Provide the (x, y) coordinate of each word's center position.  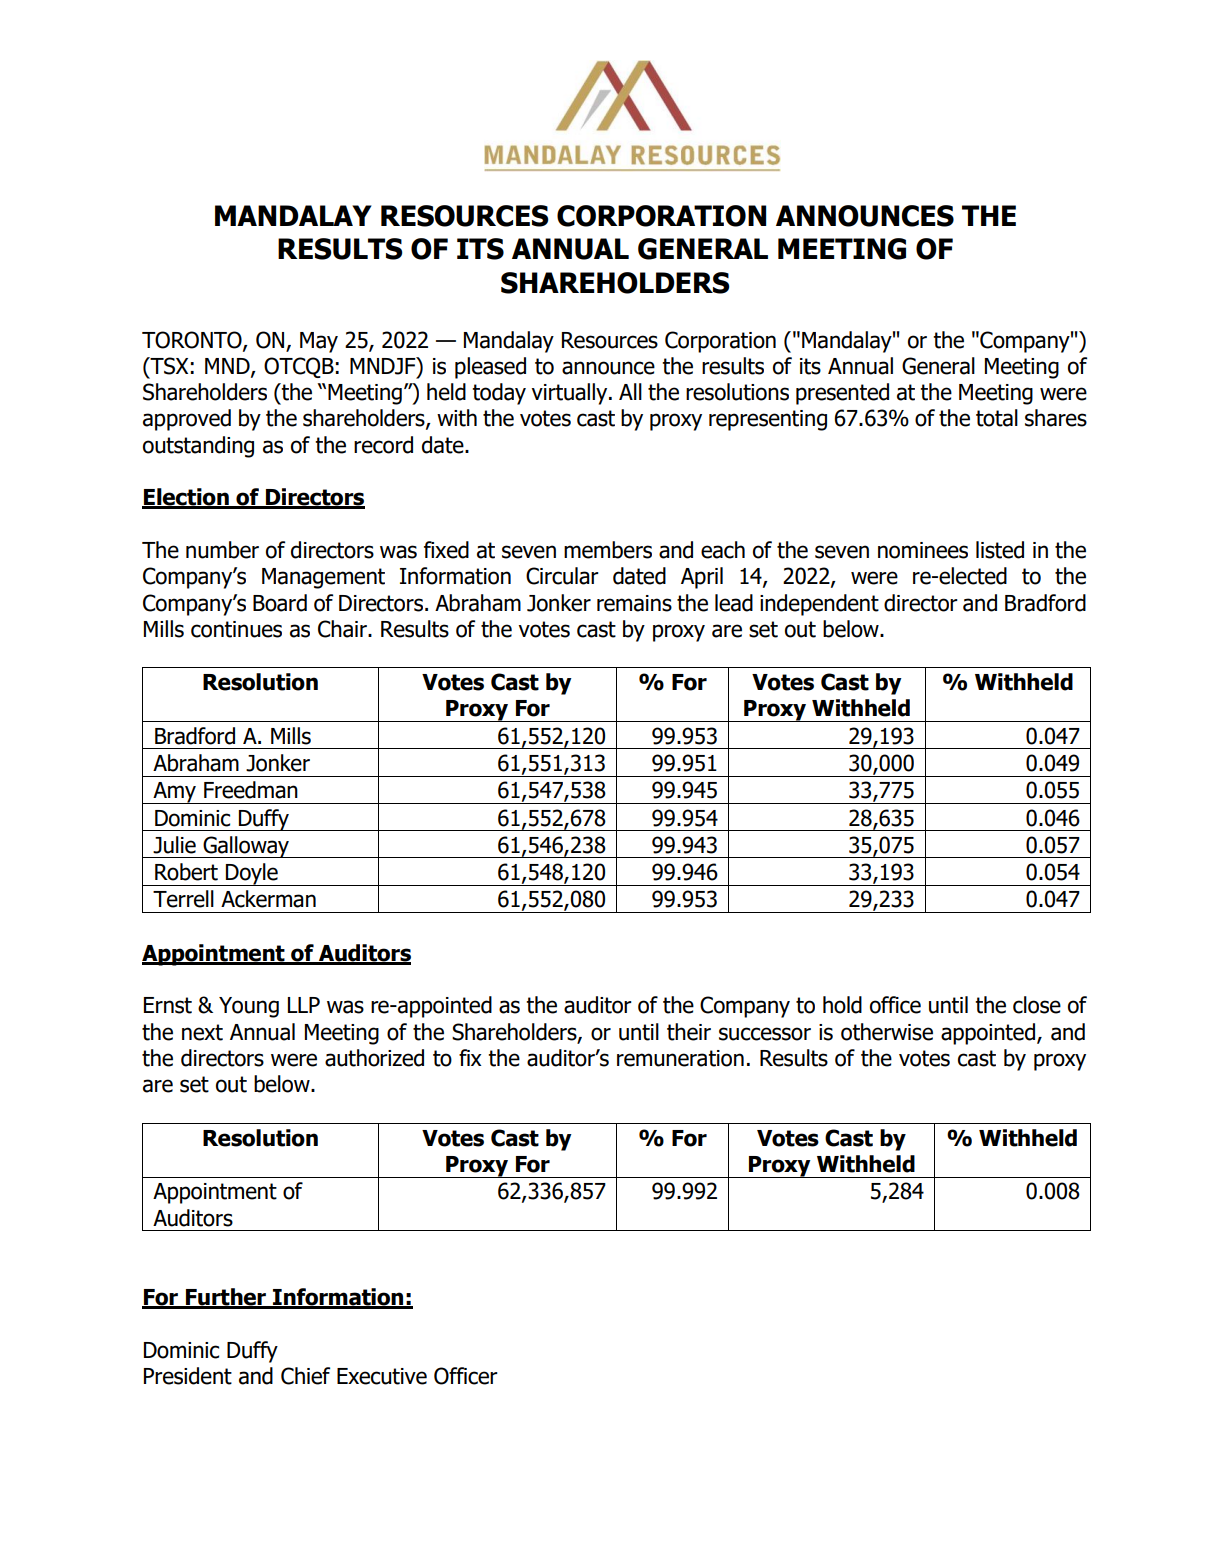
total (997, 418)
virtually (570, 394)
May (319, 342)
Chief (305, 1376)
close (1037, 1005)
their (689, 1032)
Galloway (246, 847)
